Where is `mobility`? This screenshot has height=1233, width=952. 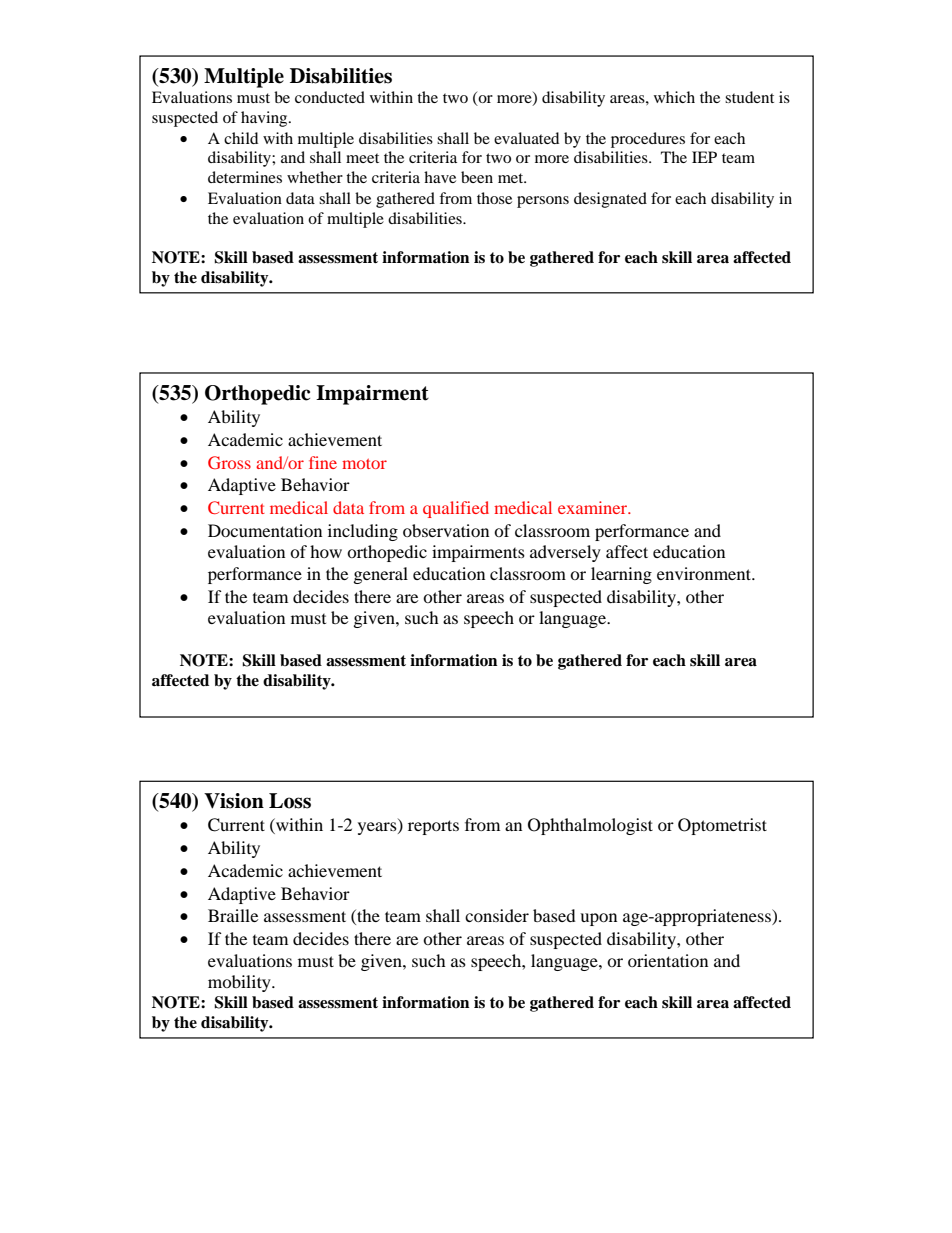
mobility is located at coordinates (240, 983).
